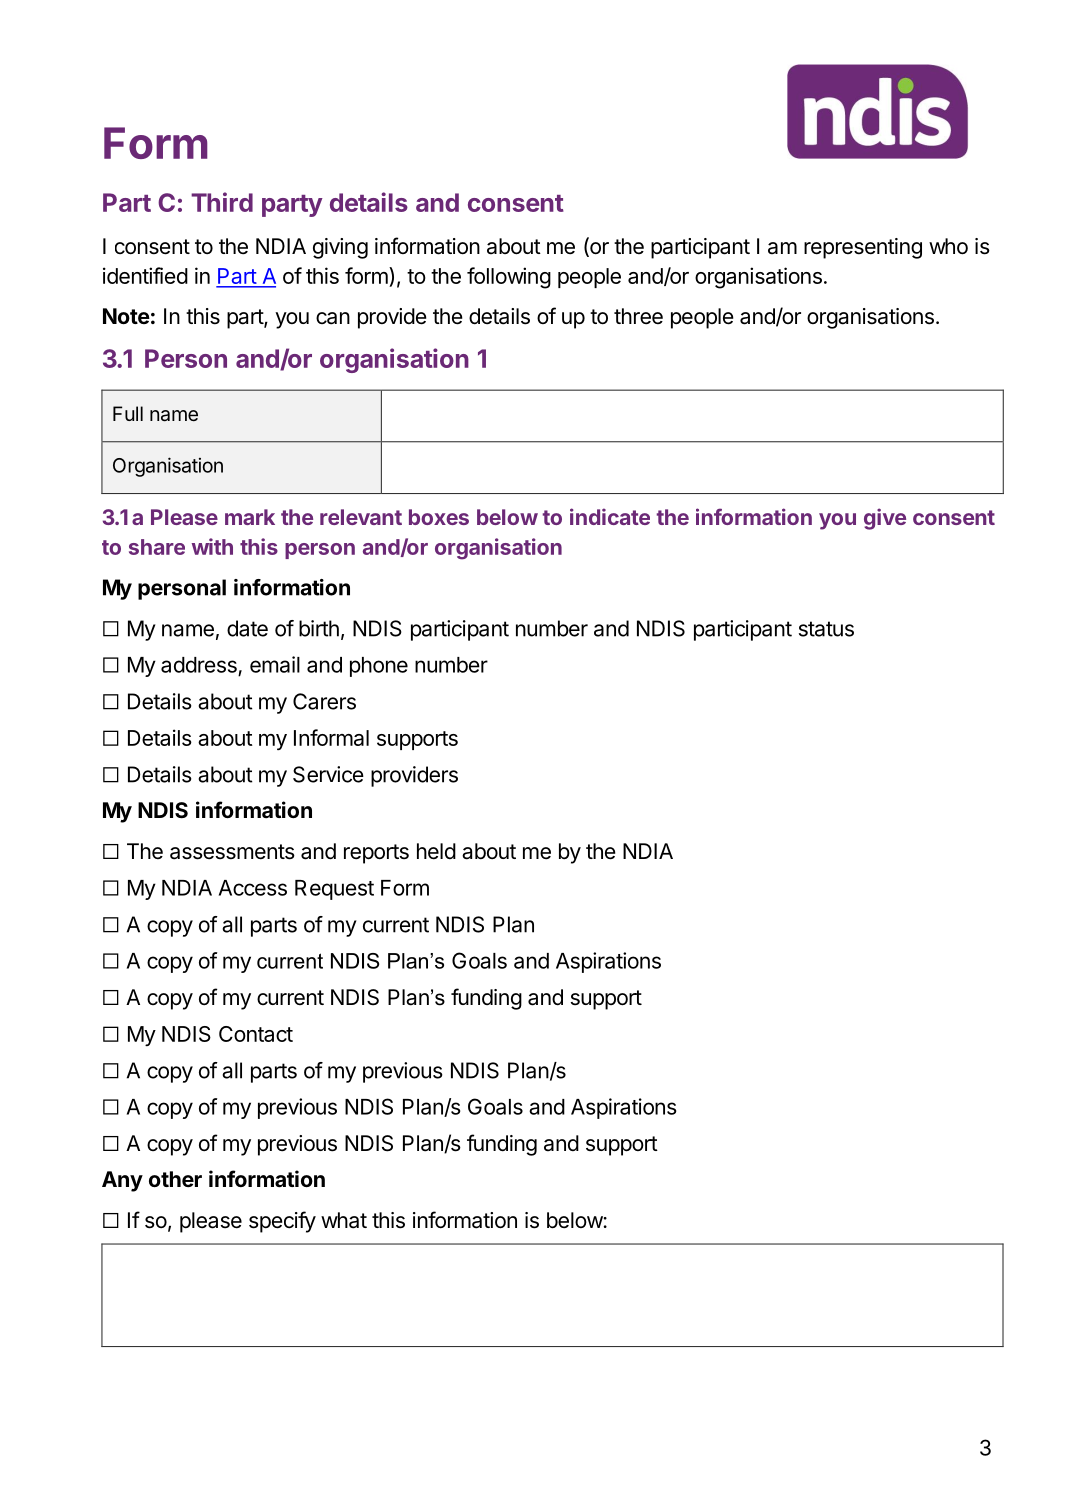  What do you see at coordinates (199, 665) in the screenshot?
I see `address` at bounding box center [199, 665].
